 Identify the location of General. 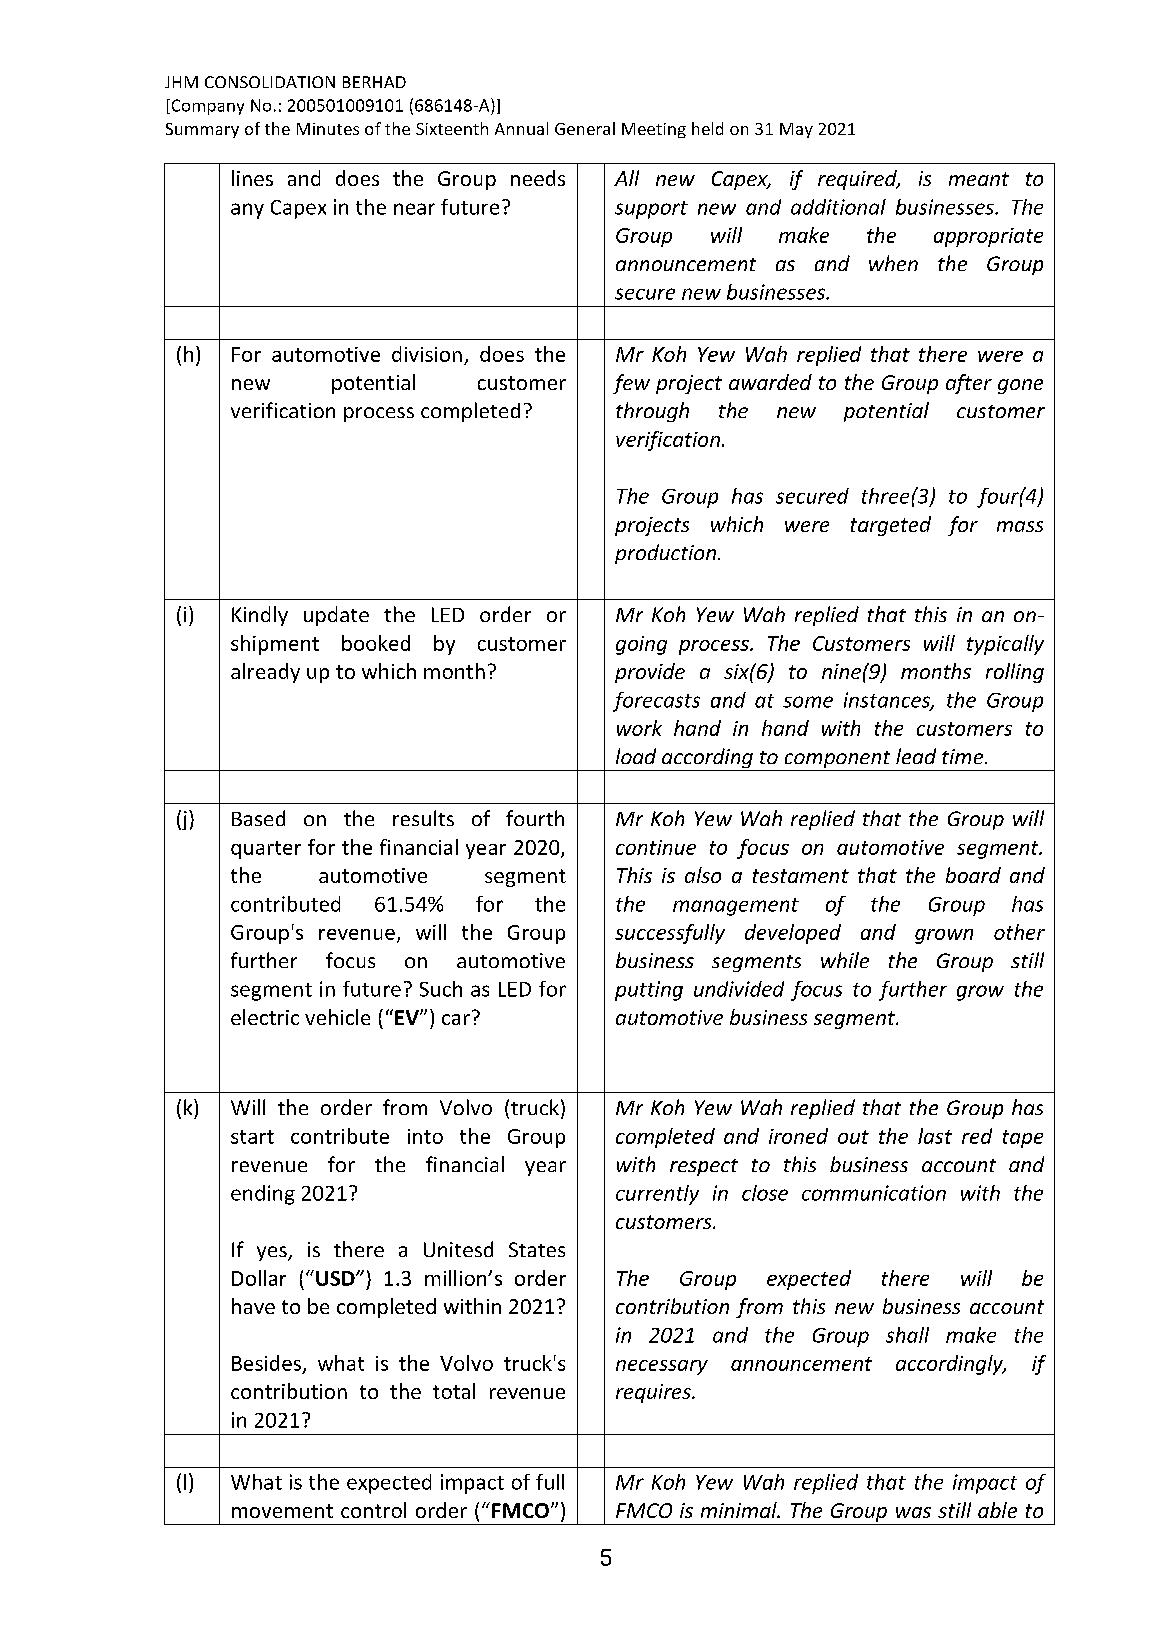
(585, 128).
